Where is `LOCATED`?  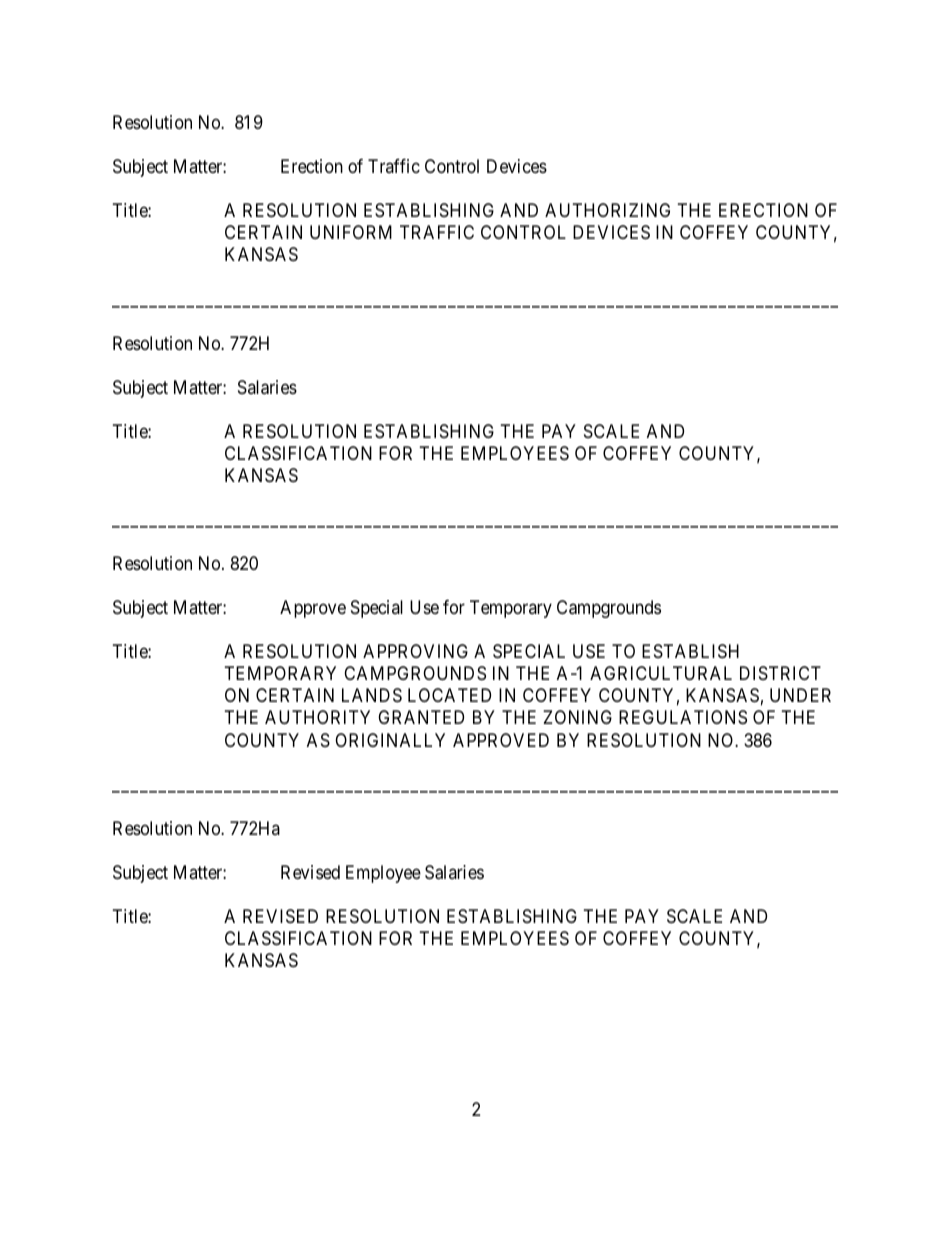
LOCATED is located at coordinates (449, 695).
